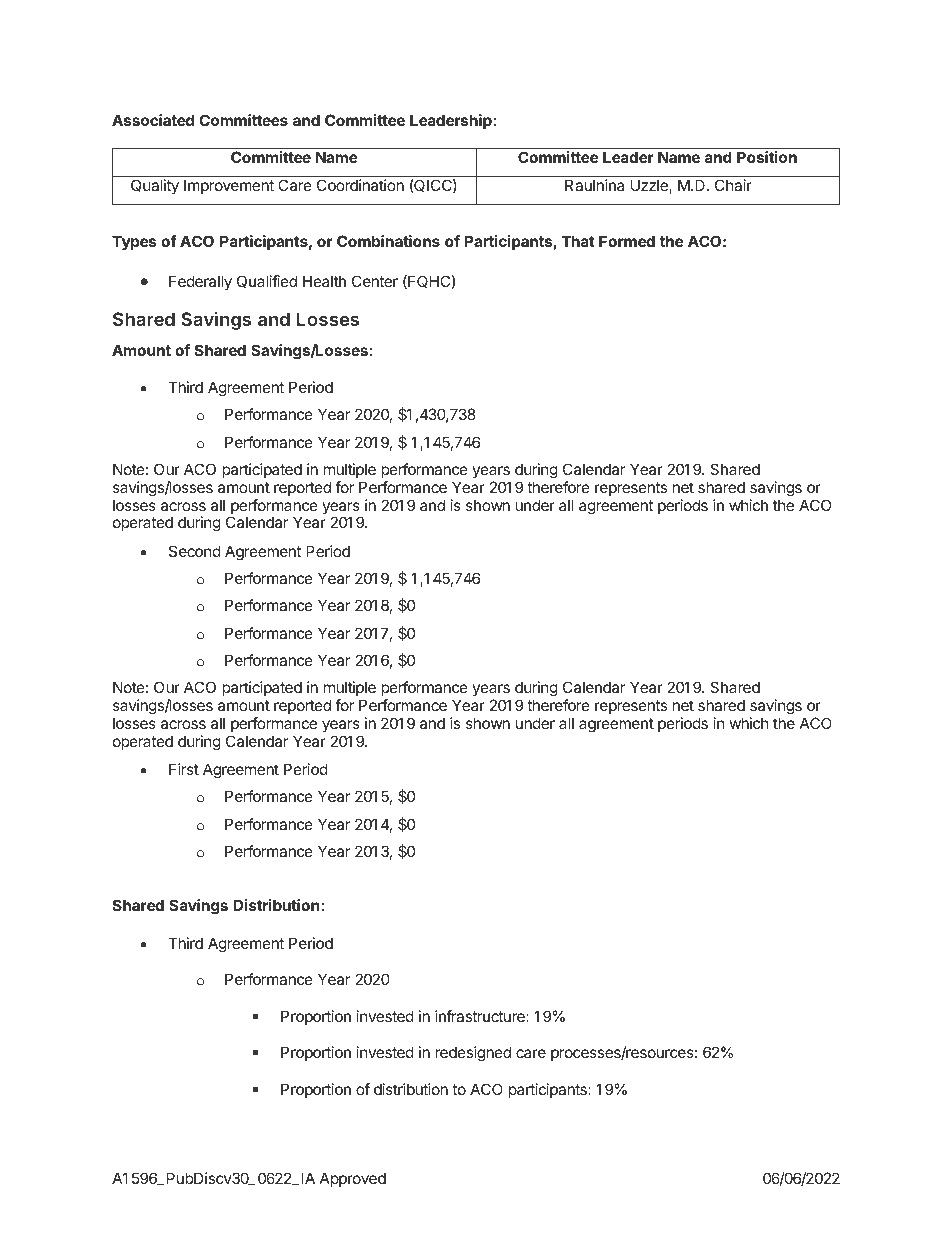 This screenshot has height=1233, width=952. Describe the element at coordinates (473, 1054) in the screenshot. I see `redesigned` at that location.
